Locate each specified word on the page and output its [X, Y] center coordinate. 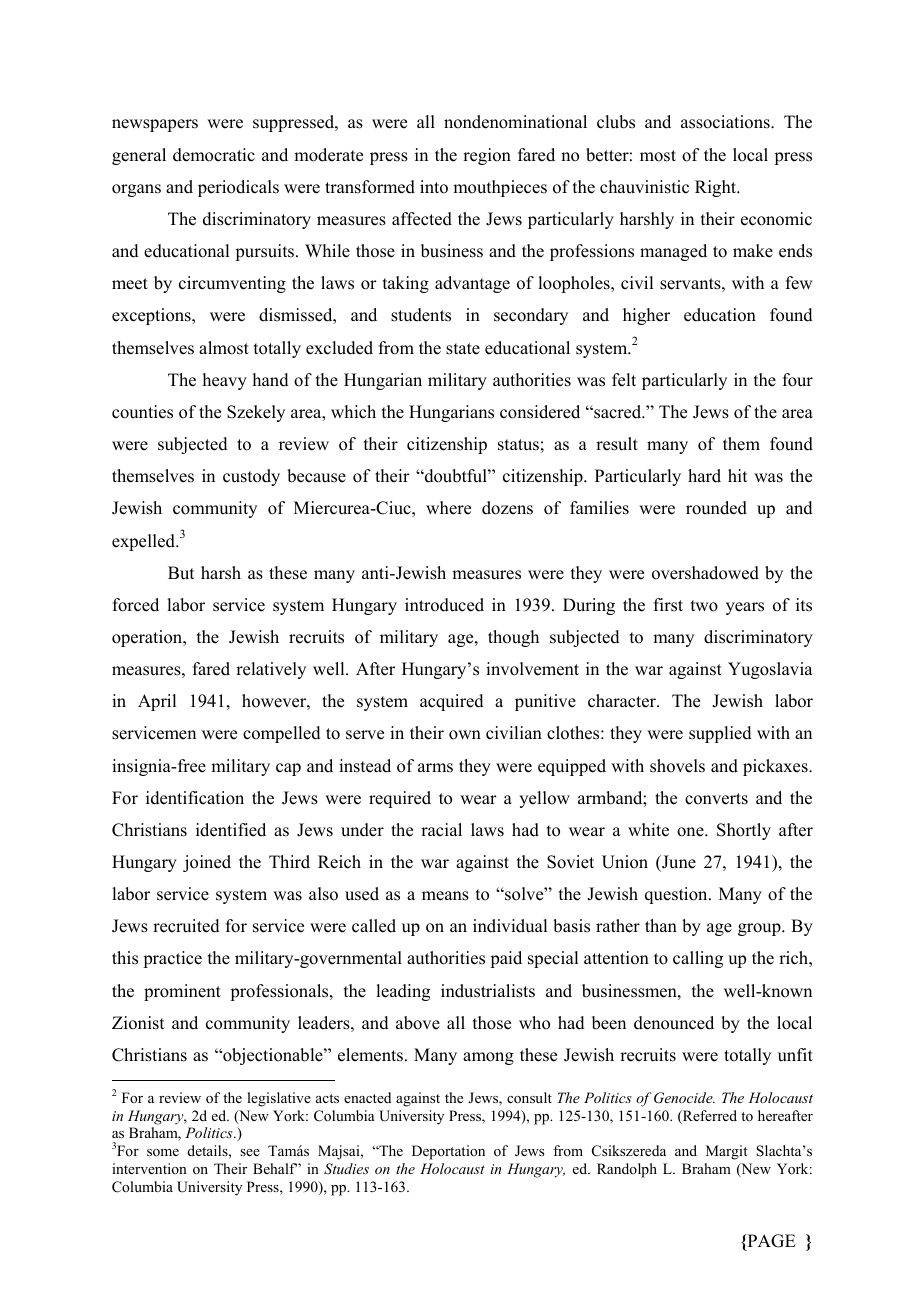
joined [207, 863]
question [677, 895]
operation [148, 638]
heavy [225, 381]
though [513, 638]
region [487, 156]
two [704, 606]
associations [726, 122]
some [163, 1152]
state [463, 349]
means [445, 896]
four [798, 380]
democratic [214, 155]
